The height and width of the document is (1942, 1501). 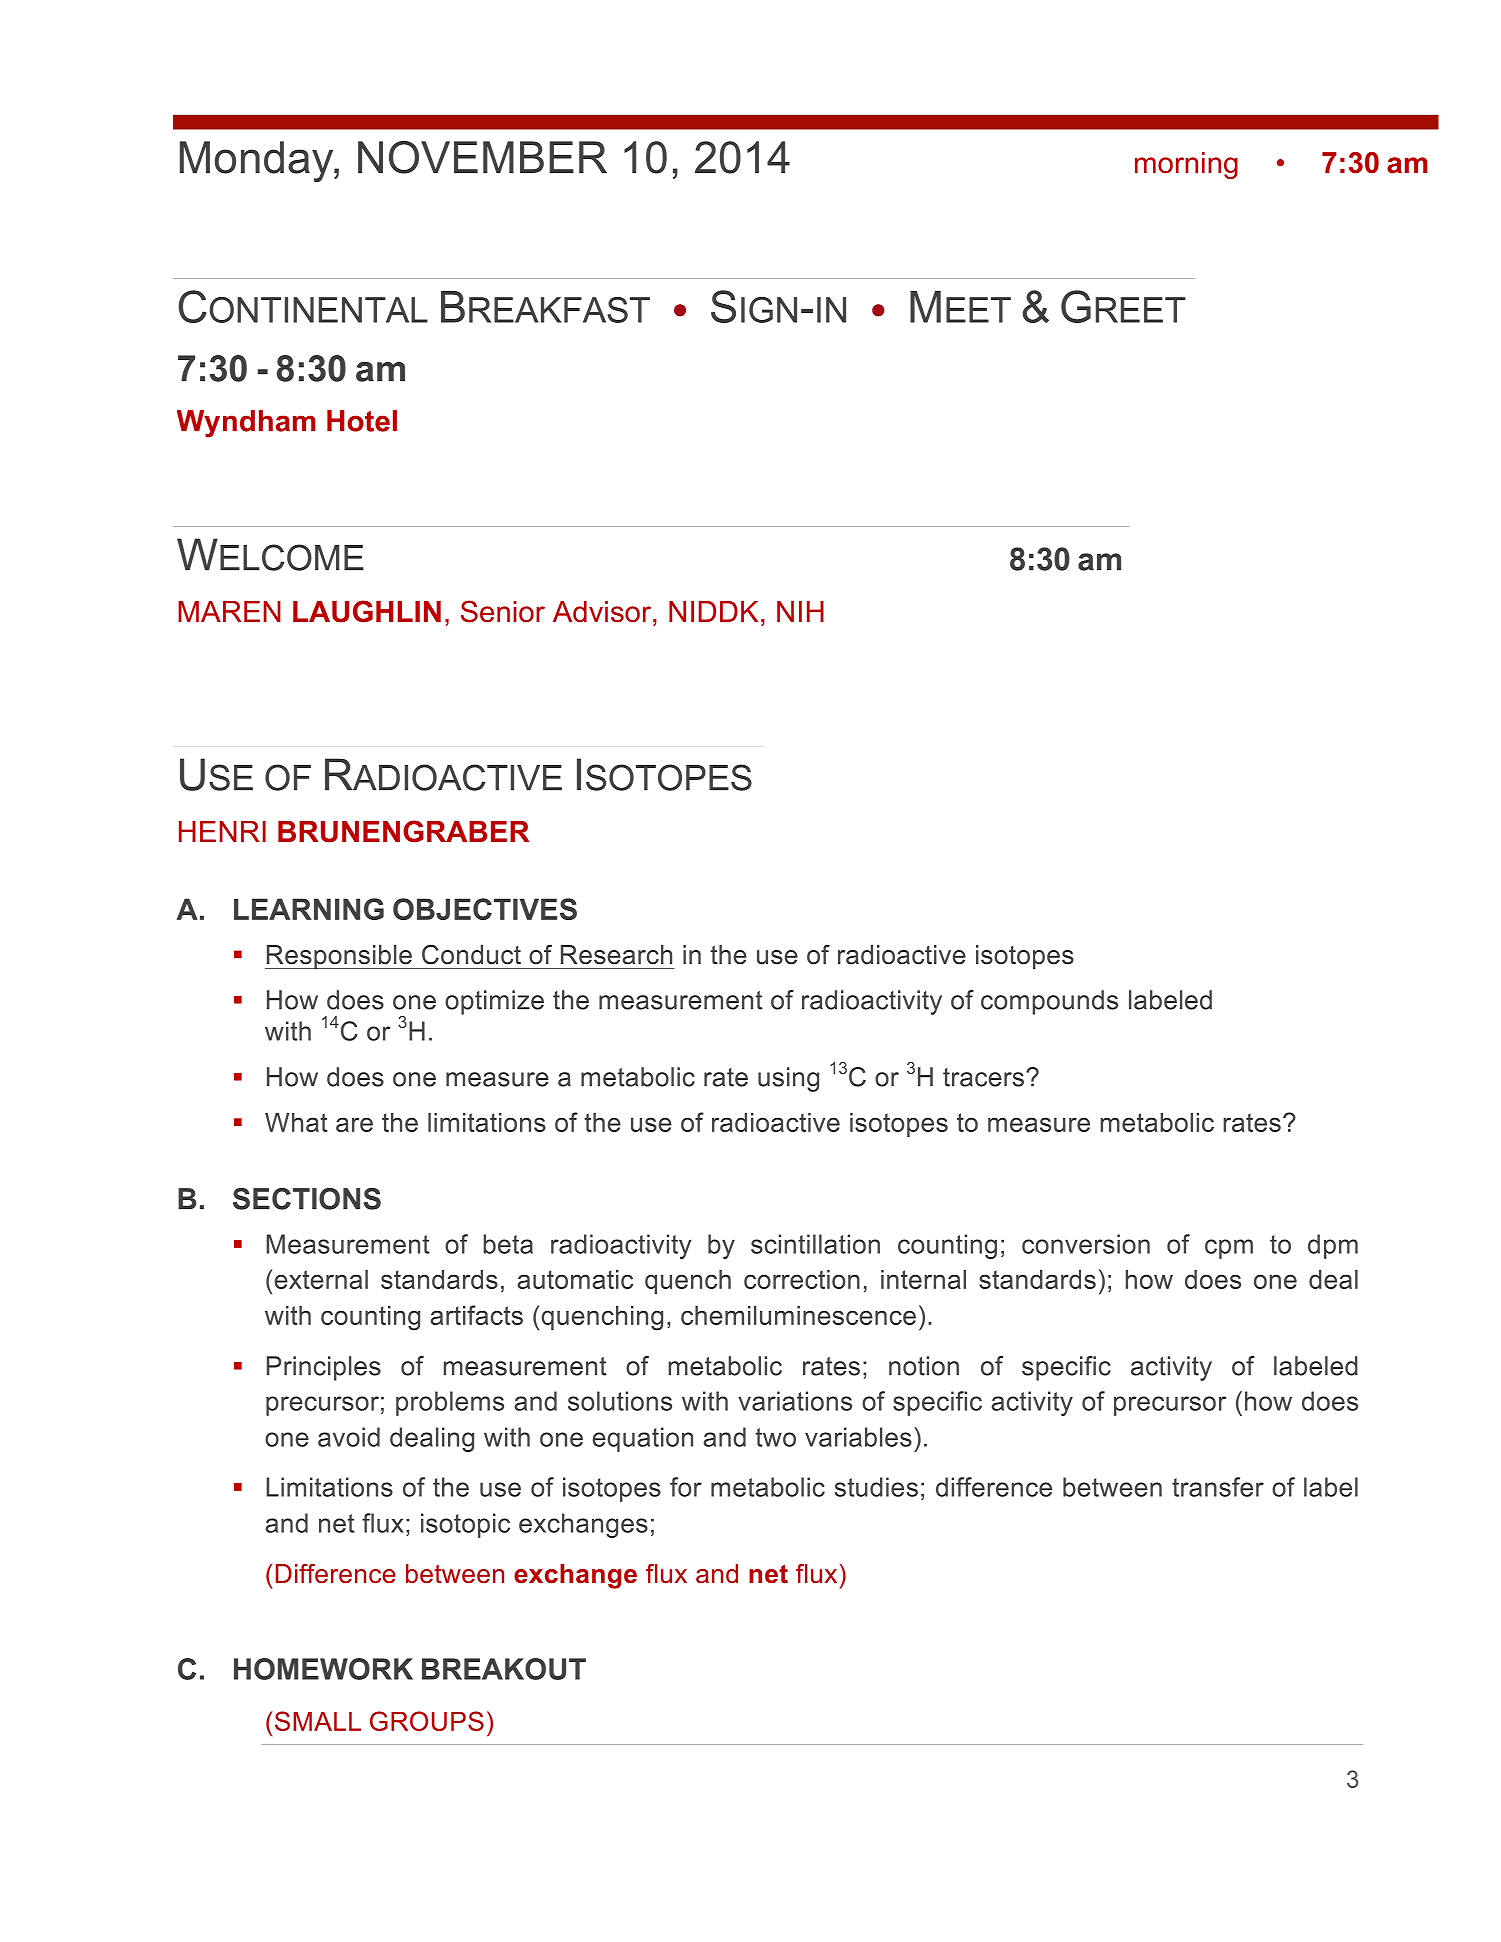 What do you see at coordinates (800, 611) in the document?
I see `NIH` at bounding box center [800, 611].
